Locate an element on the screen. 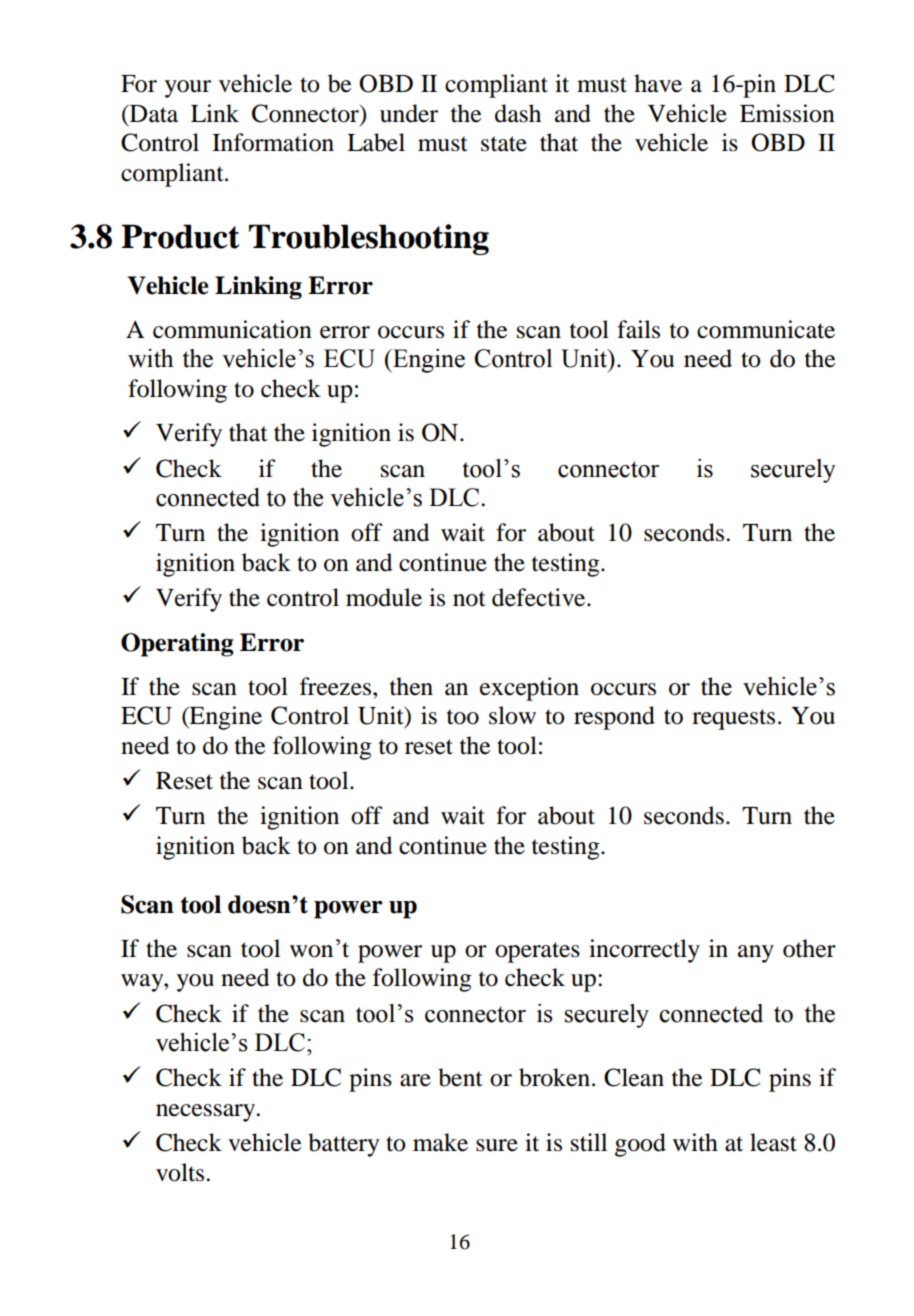 The image size is (914, 1316). any is located at coordinates (756, 954).
